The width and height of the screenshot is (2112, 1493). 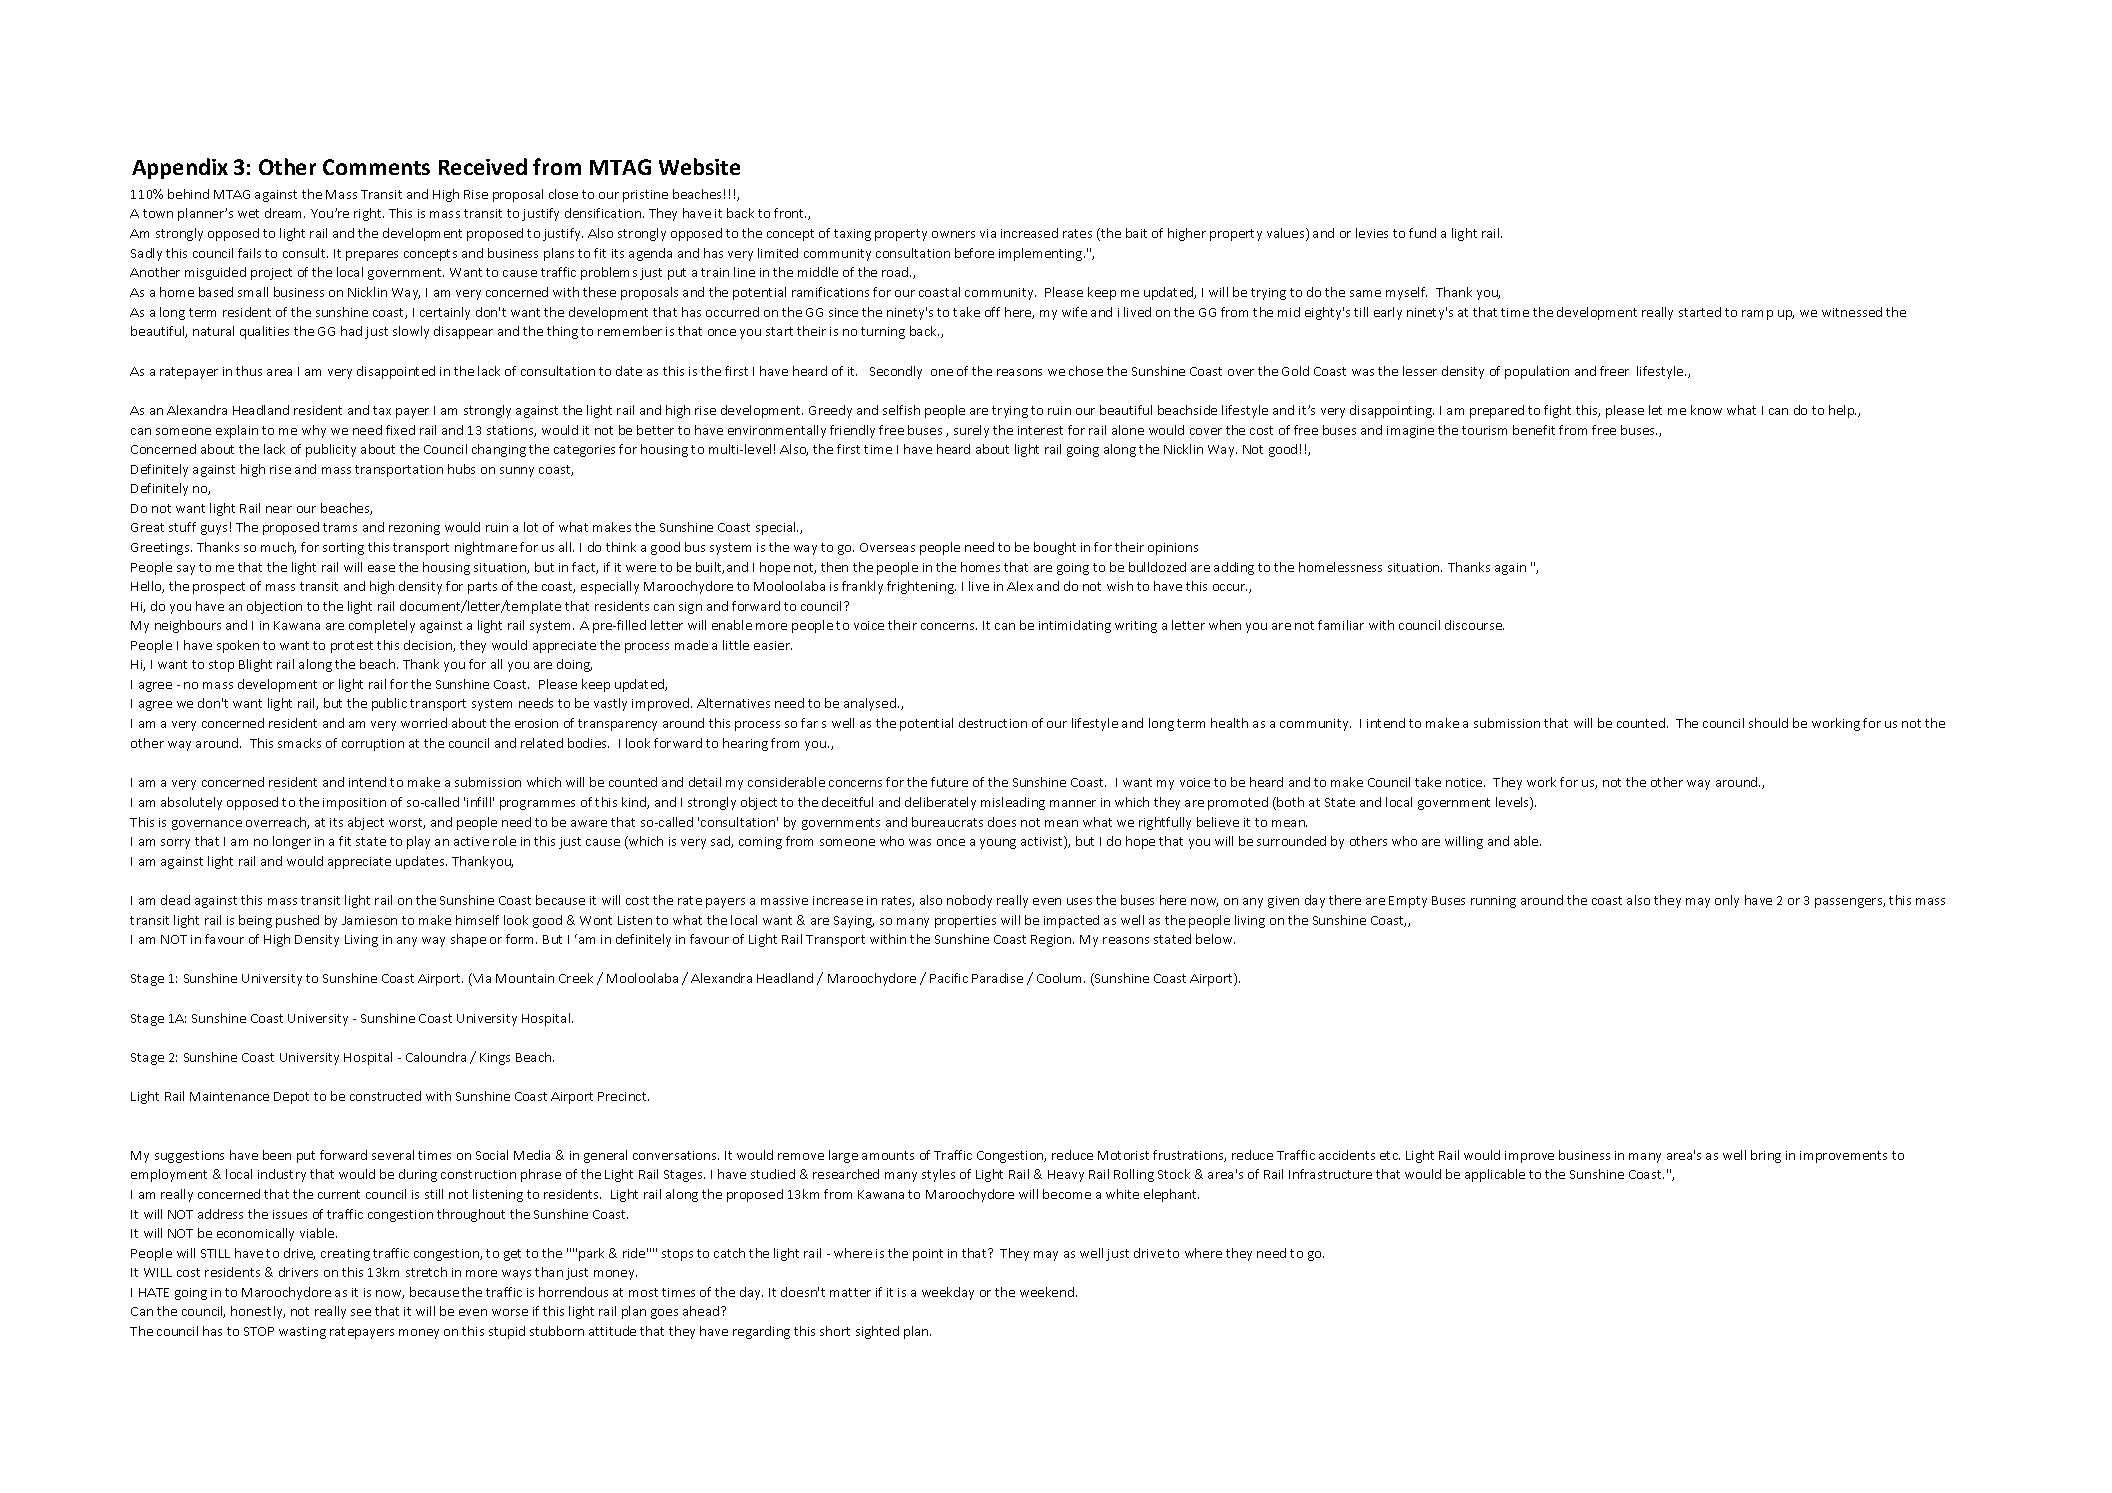 What do you see at coordinates (373, 745) in the screenshot?
I see `corruption` at bounding box center [373, 745].
